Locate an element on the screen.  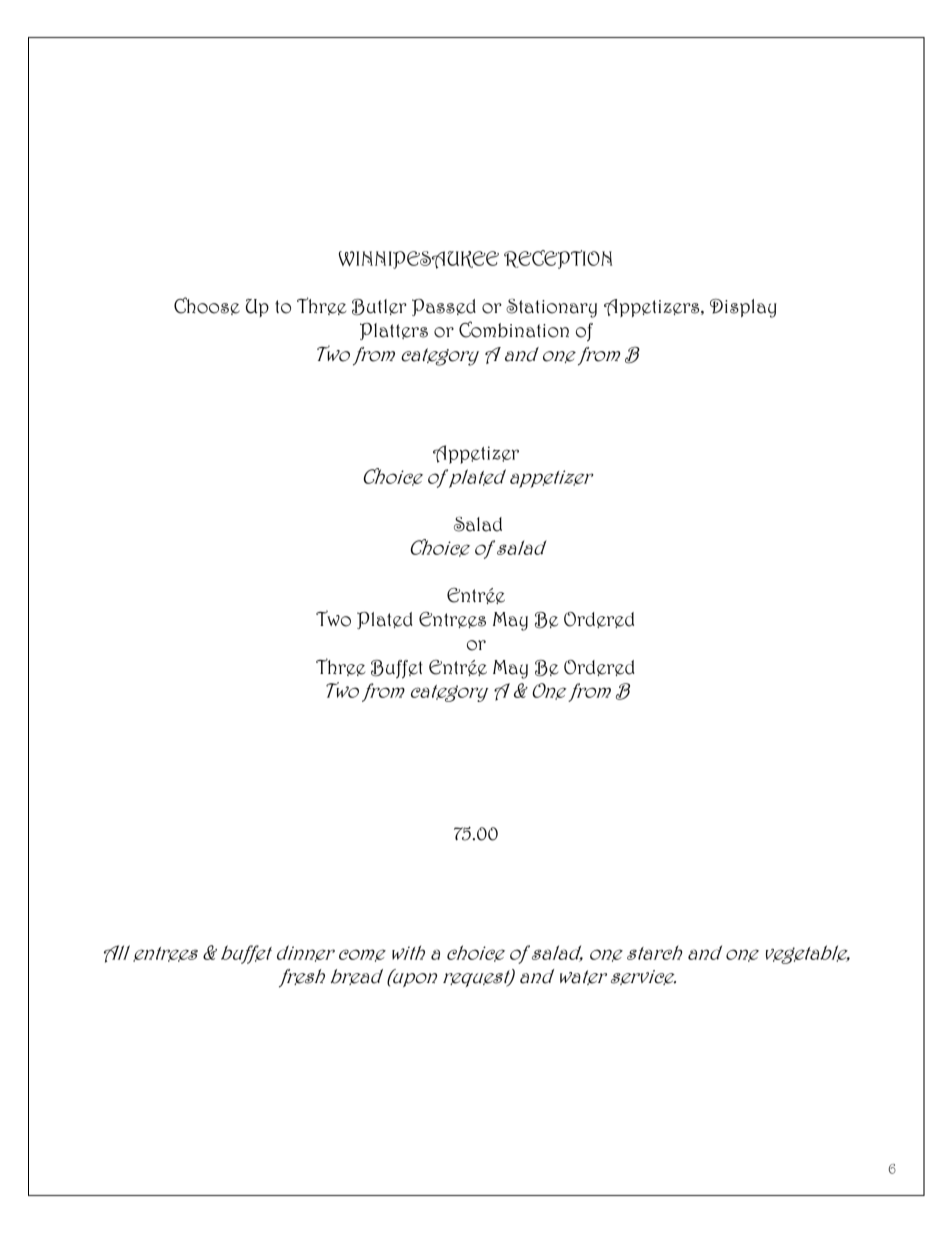
Display is located at coordinates (743, 308).
